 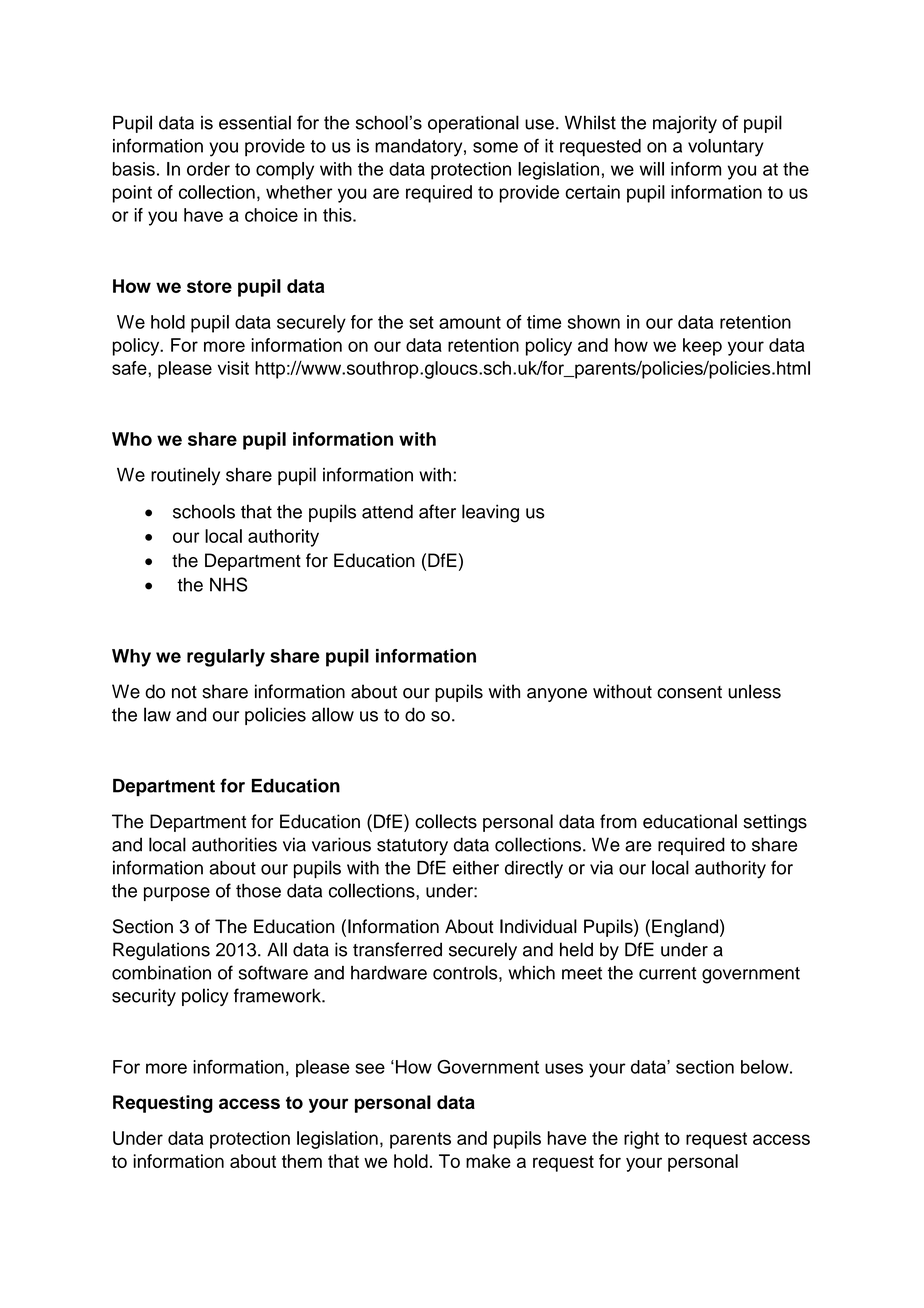 What do you see at coordinates (473, 124) in the image?
I see `operational` at bounding box center [473, 124].
